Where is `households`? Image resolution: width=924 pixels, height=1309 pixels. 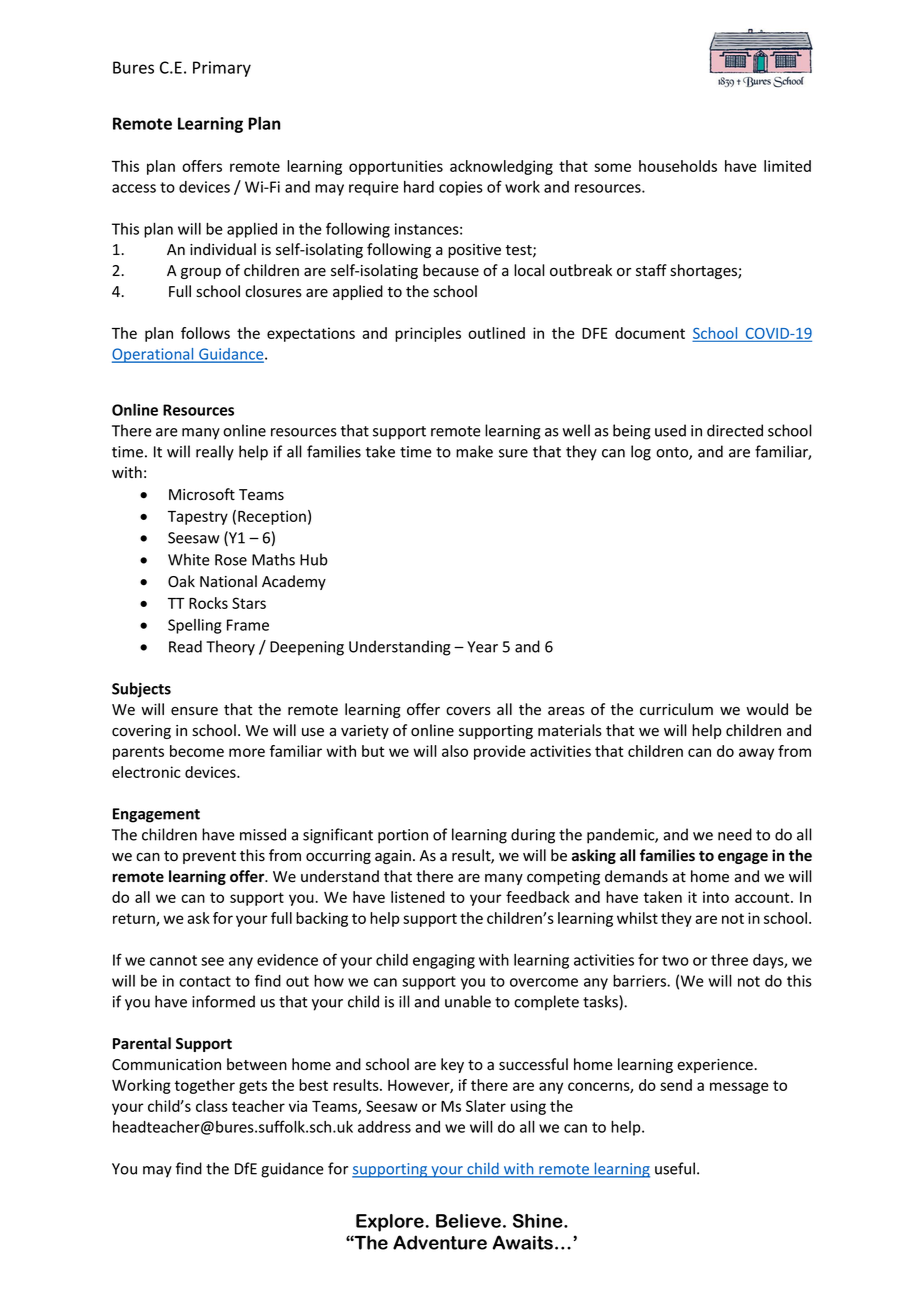 households is located at coordinates (678, 166).
